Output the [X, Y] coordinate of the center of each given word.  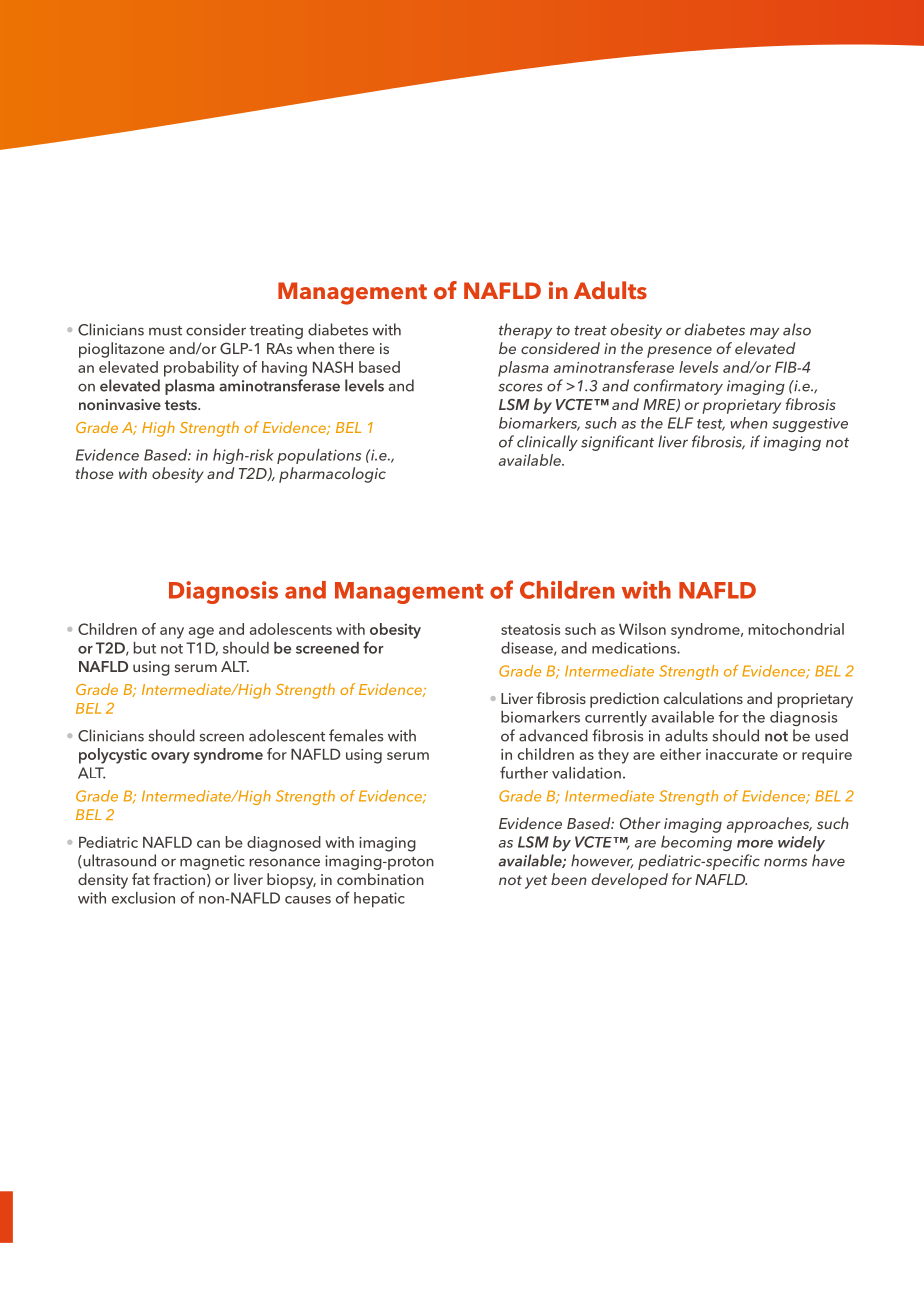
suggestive [810, 424]
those [94, 473]
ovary [170, 758]
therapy [525, 331]
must [165, 331]
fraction [179, 879]
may [764, 333]
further [524, 772]
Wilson [642, 629]
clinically [547, 443]
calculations [703, 698]
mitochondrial [796, 629]
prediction [624, 700]
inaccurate [742, 754]
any [172, 633]
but [145, 648]
